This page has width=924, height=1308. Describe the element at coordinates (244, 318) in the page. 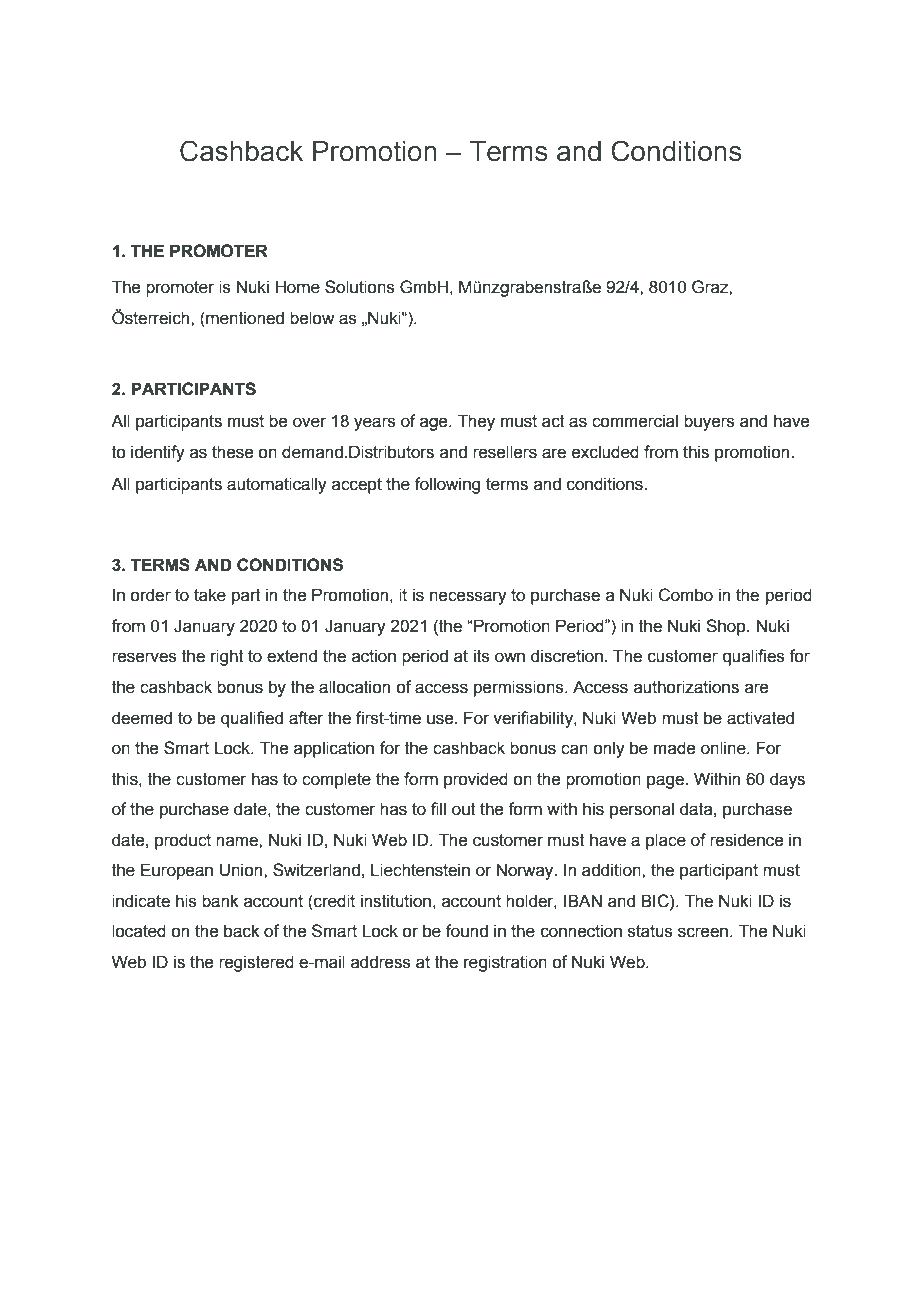

I see `mentioned` at that location.
